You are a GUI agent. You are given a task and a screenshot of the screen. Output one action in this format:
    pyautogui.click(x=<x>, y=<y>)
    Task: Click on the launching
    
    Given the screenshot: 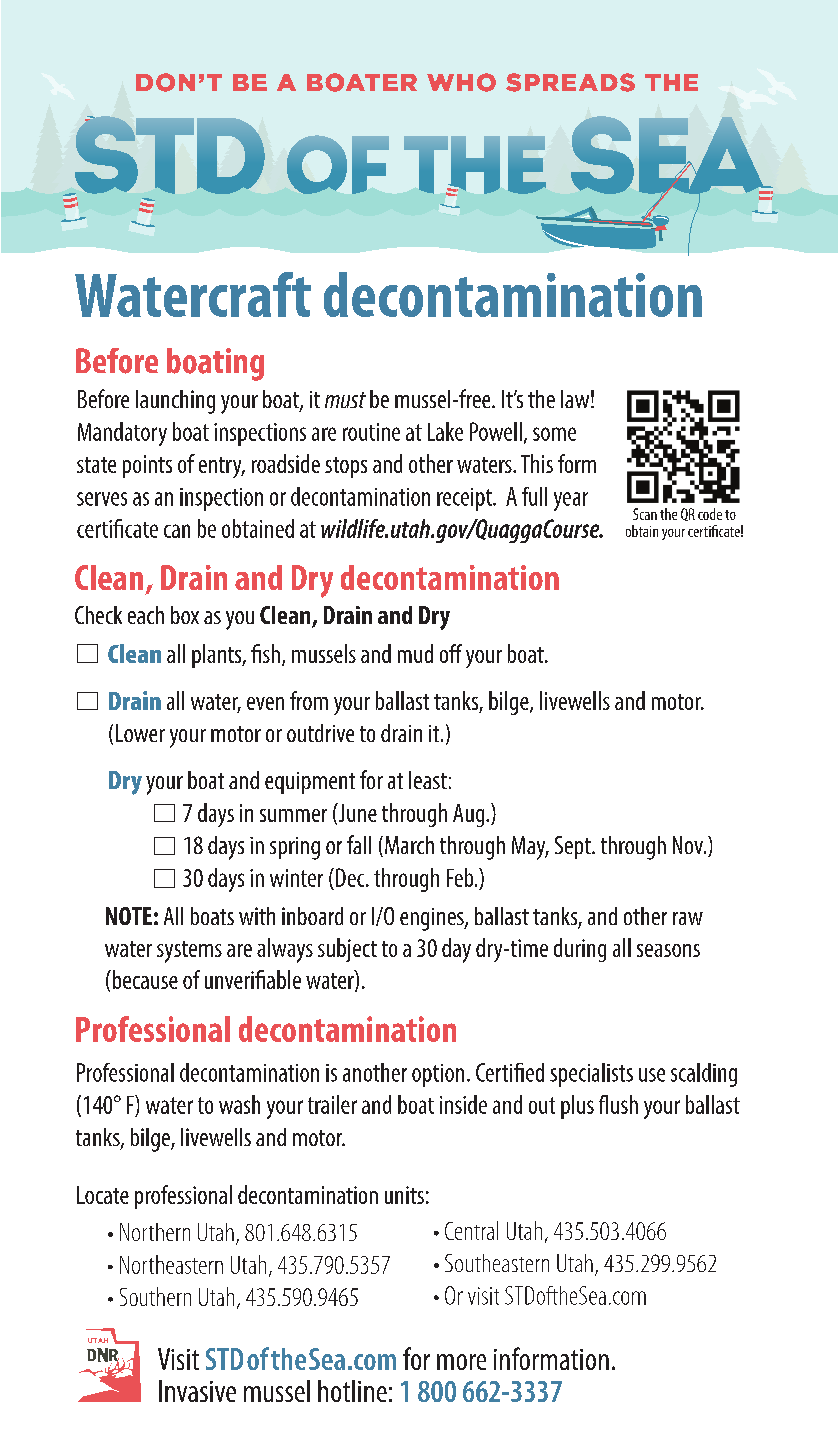 What is the action you would take?
    pyautogui.click(x=175, y=402)
